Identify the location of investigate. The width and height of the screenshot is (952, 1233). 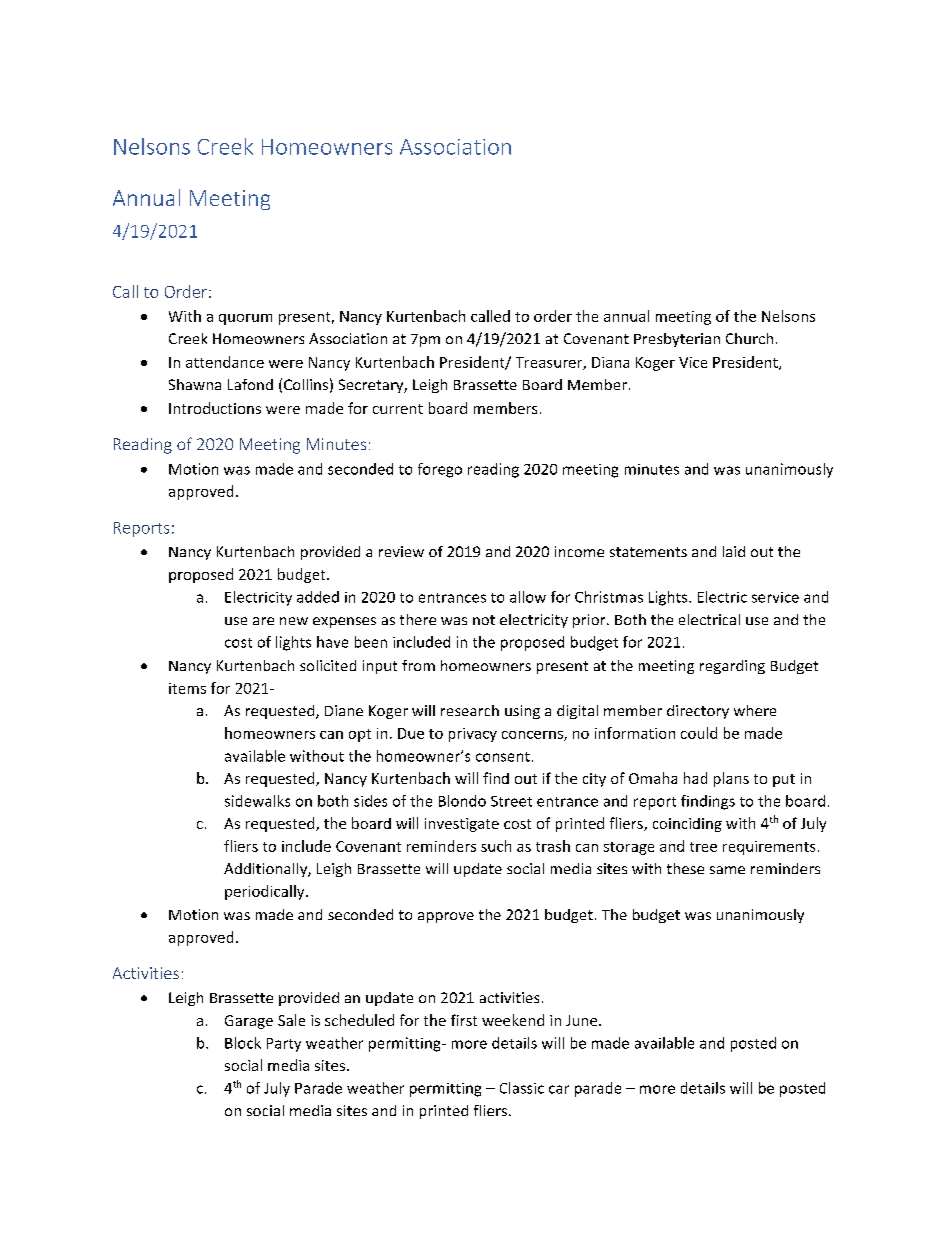
(462, 825).
